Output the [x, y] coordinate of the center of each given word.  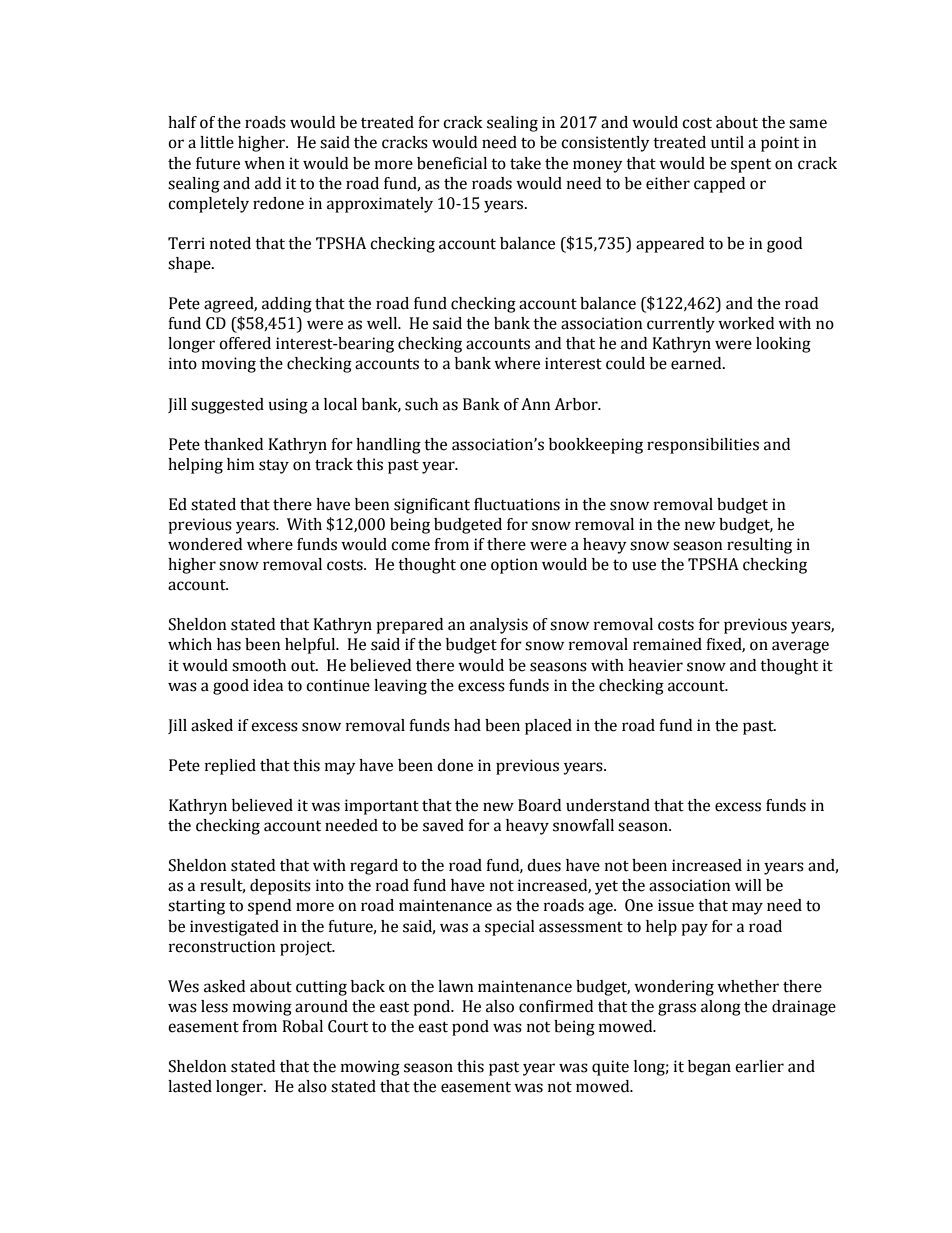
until [727, 142]
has [229, 644]
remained [667, 644]
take [525, 163]
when [264, 163]
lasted [190, 1086]
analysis [499, 626]
